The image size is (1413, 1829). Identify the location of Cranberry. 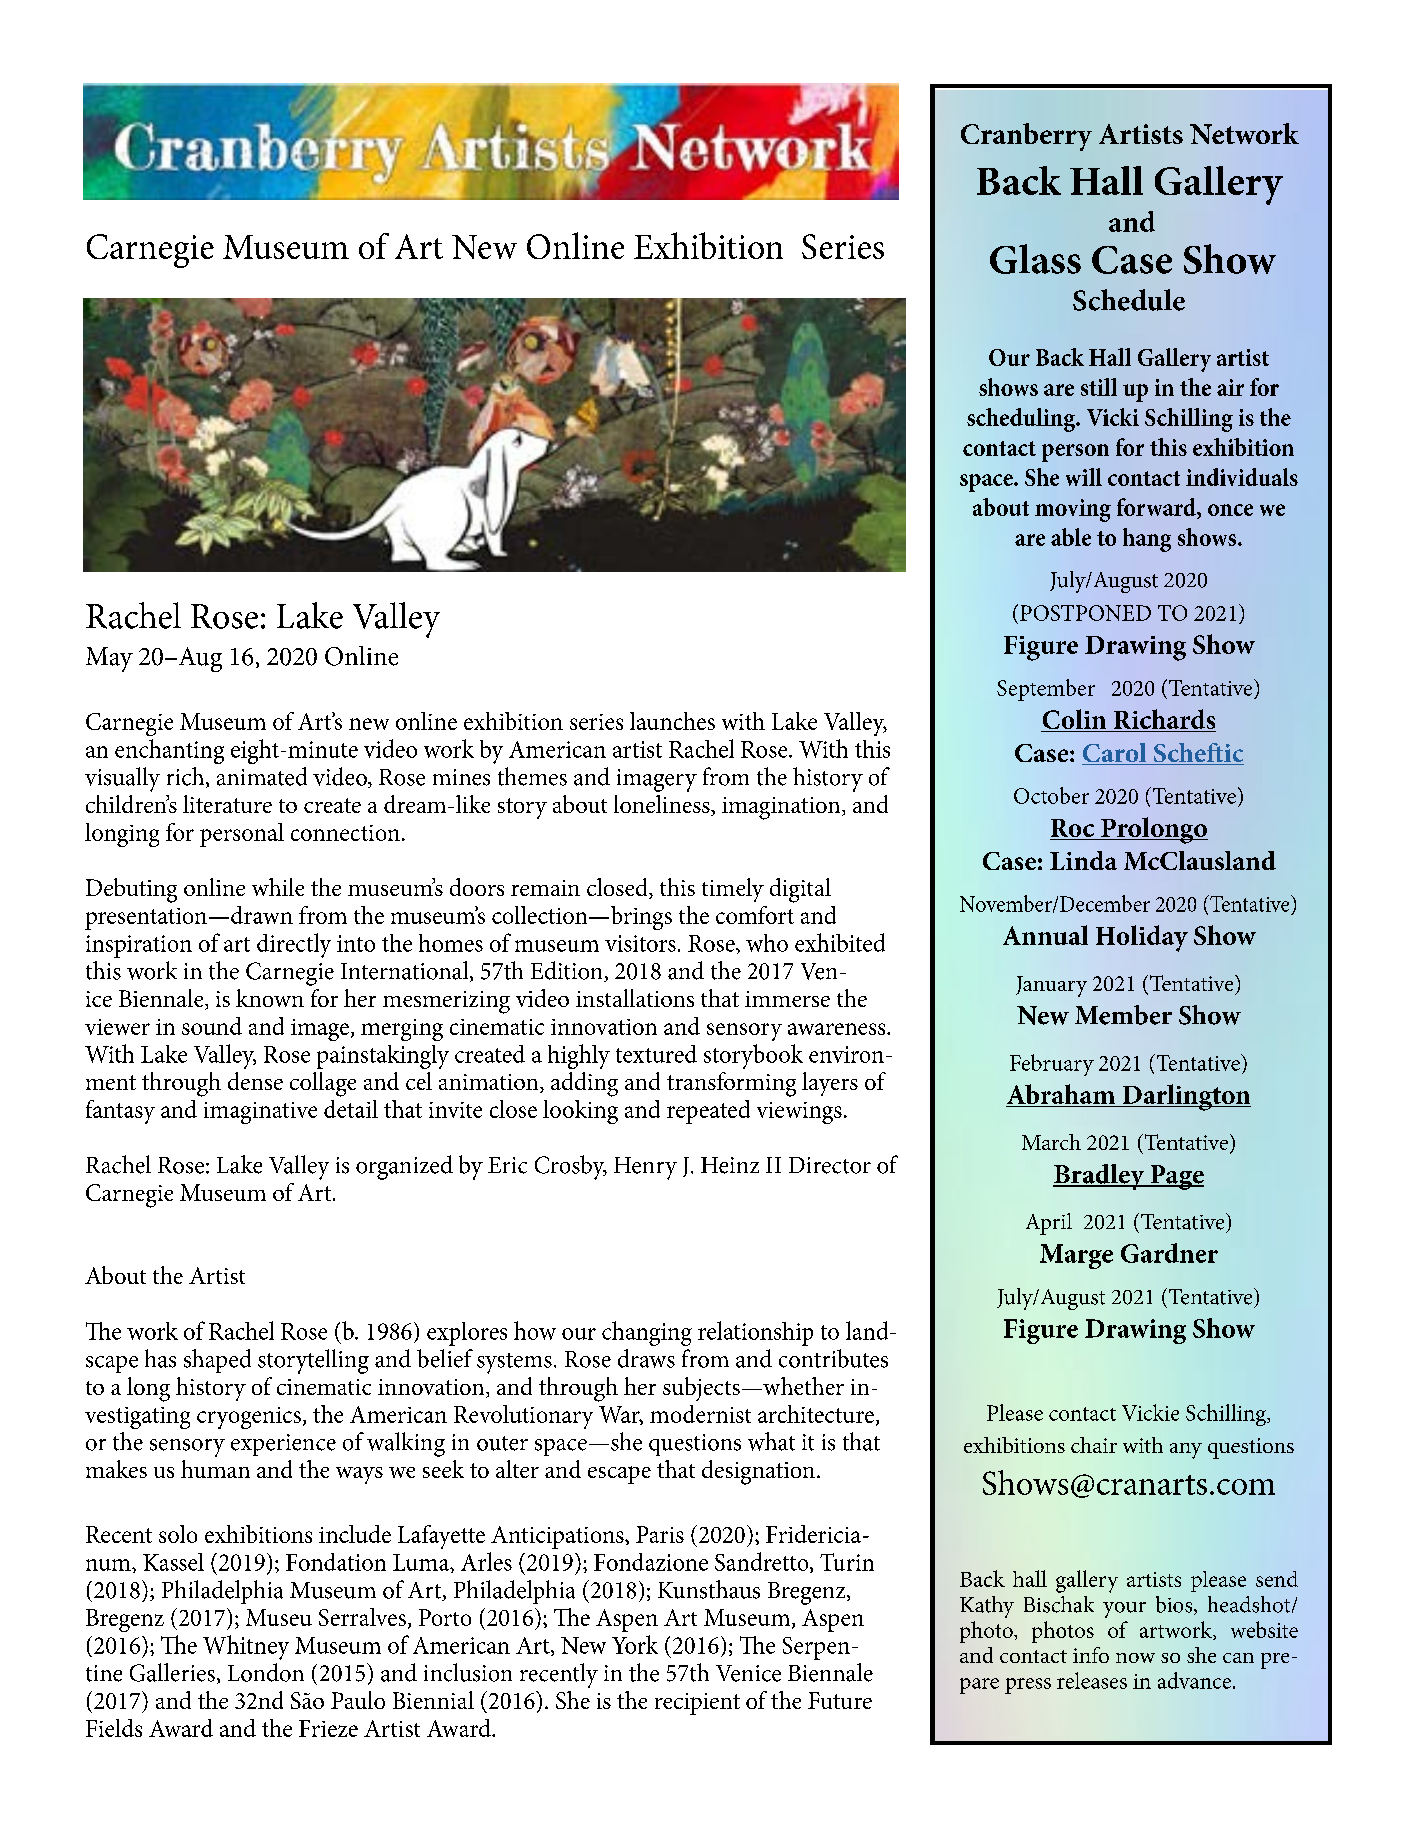
(1026, 137).
